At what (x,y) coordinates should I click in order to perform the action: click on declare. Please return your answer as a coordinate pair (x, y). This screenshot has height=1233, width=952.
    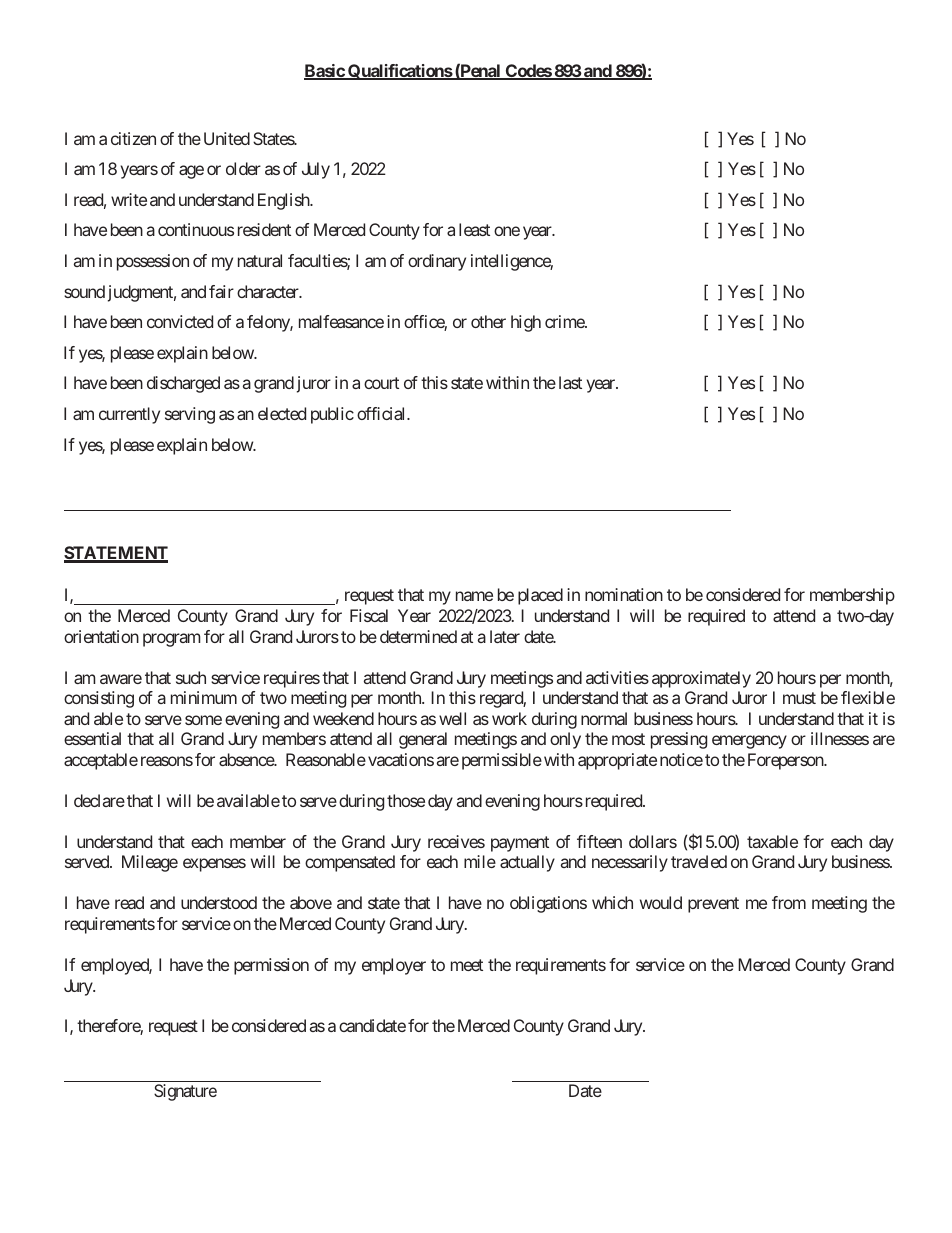
    Looking at the image, I should click on (99, 800).
